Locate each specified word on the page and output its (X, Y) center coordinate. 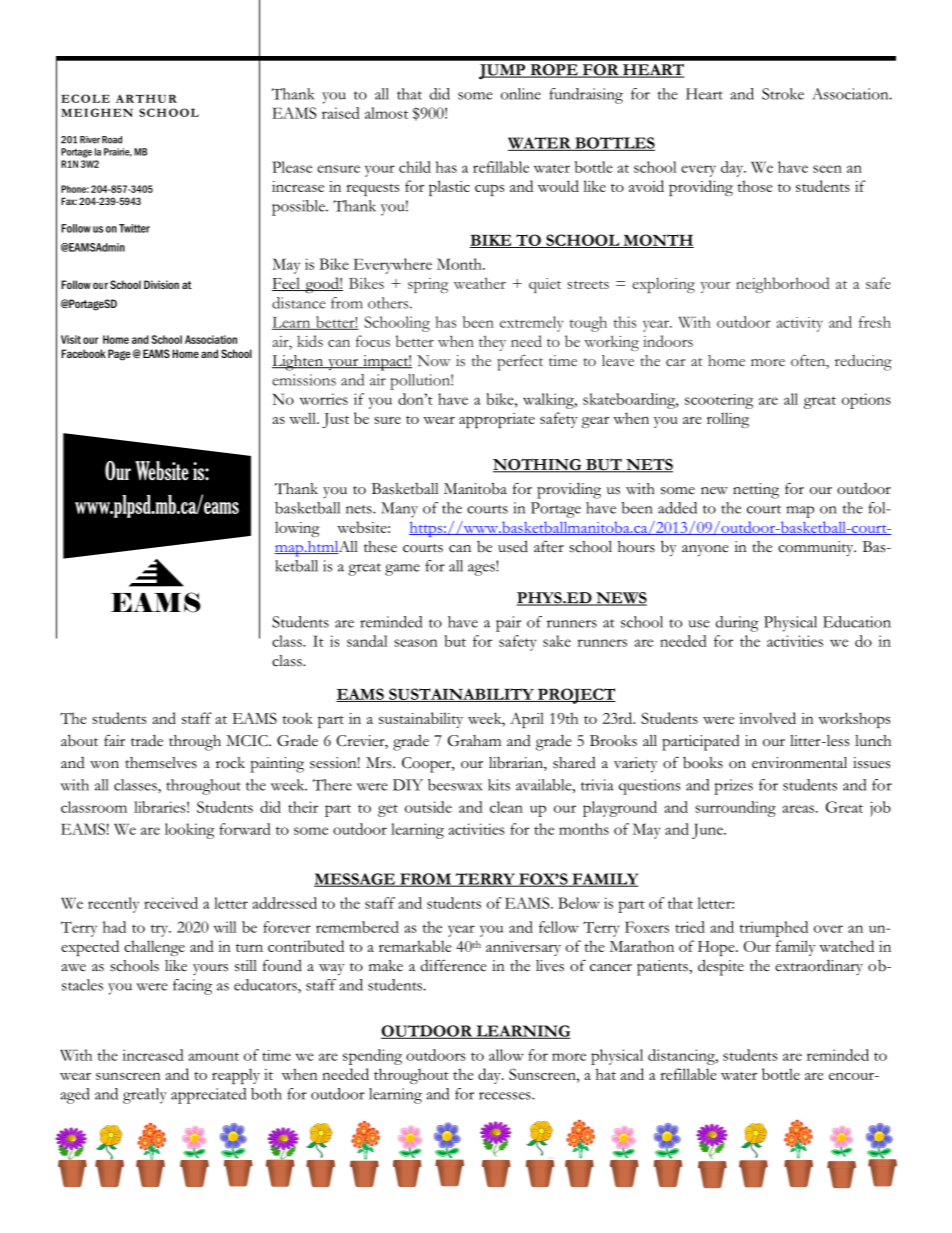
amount (214, 1056)
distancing (682, 1057)
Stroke (783, 94)
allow (506, 1055)
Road (112, 140)
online (521, 94)
